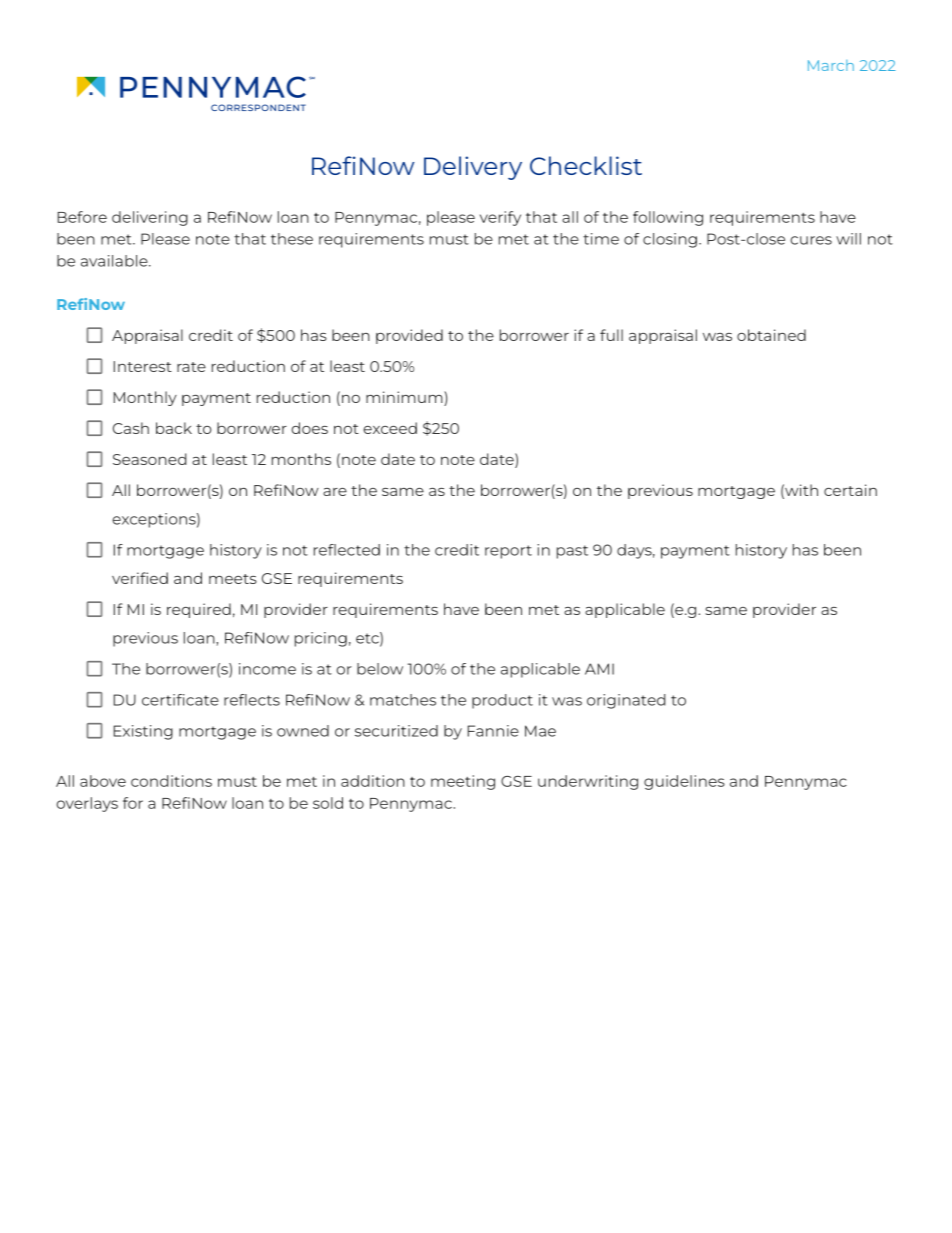 This screenshot has height=1233, width=952. I want to click on available, so click(115, 261).
